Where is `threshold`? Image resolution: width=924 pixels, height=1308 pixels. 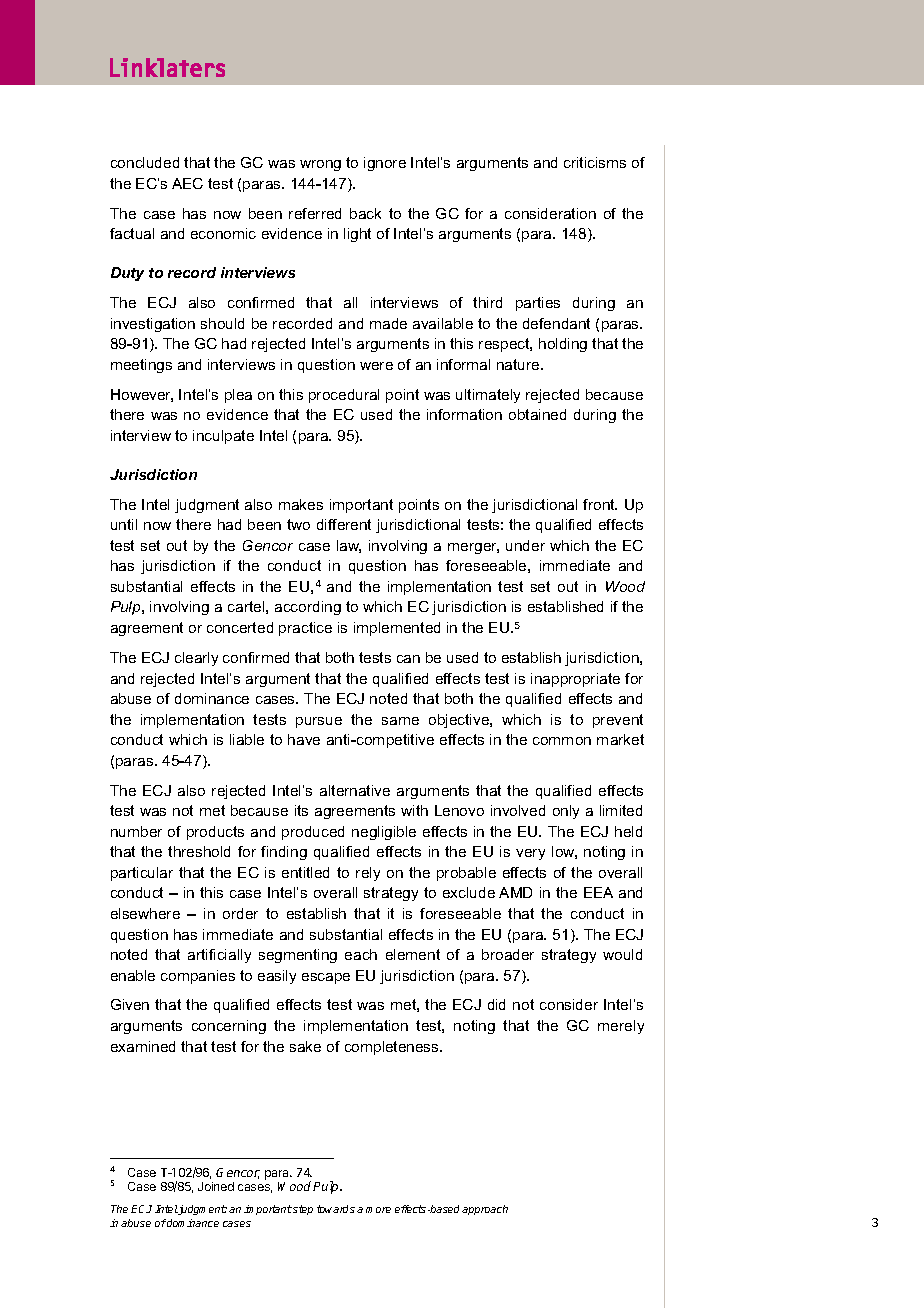
threshold is located at coordinates (199, 851).
